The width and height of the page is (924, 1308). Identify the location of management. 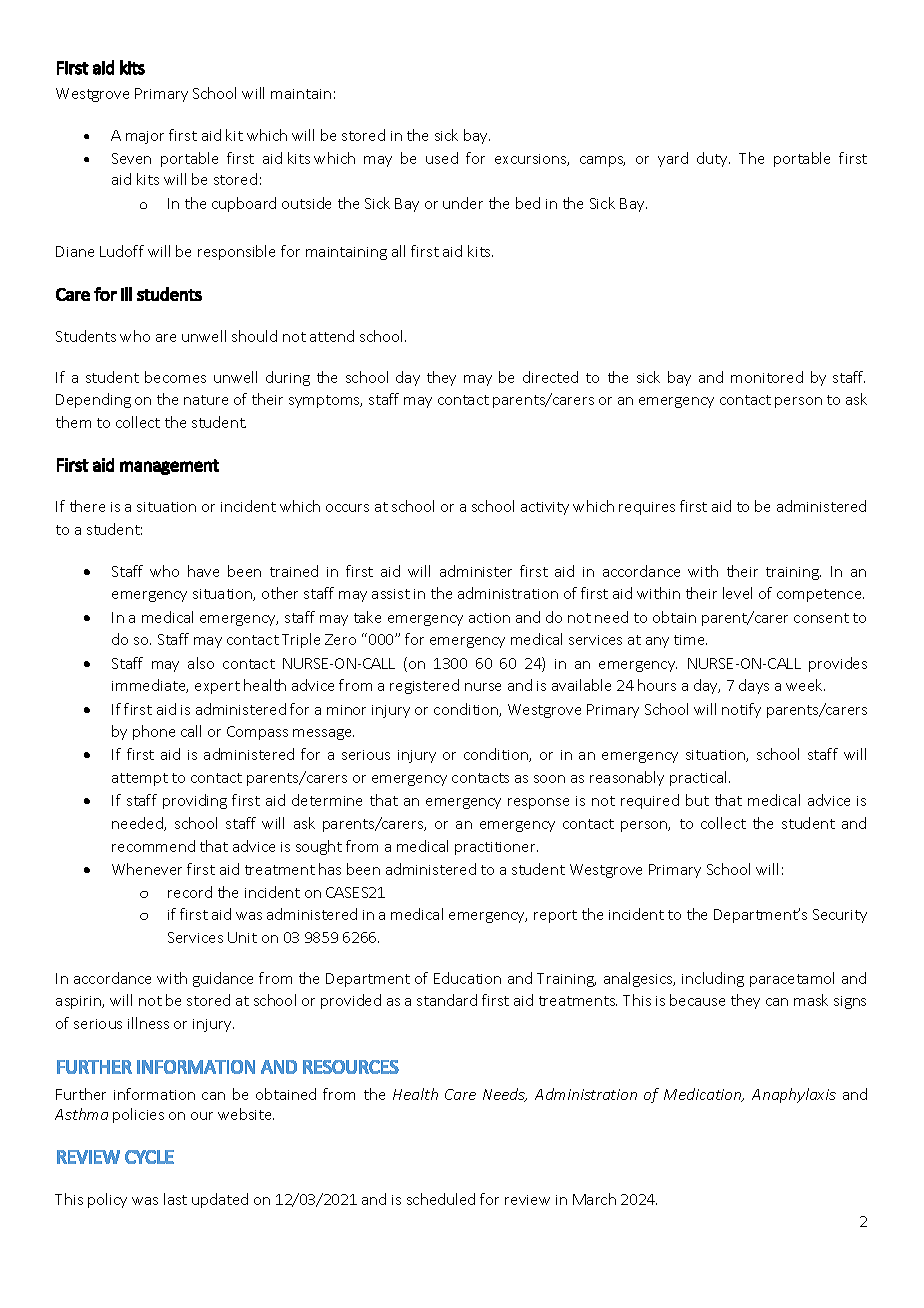
(169, 467).
